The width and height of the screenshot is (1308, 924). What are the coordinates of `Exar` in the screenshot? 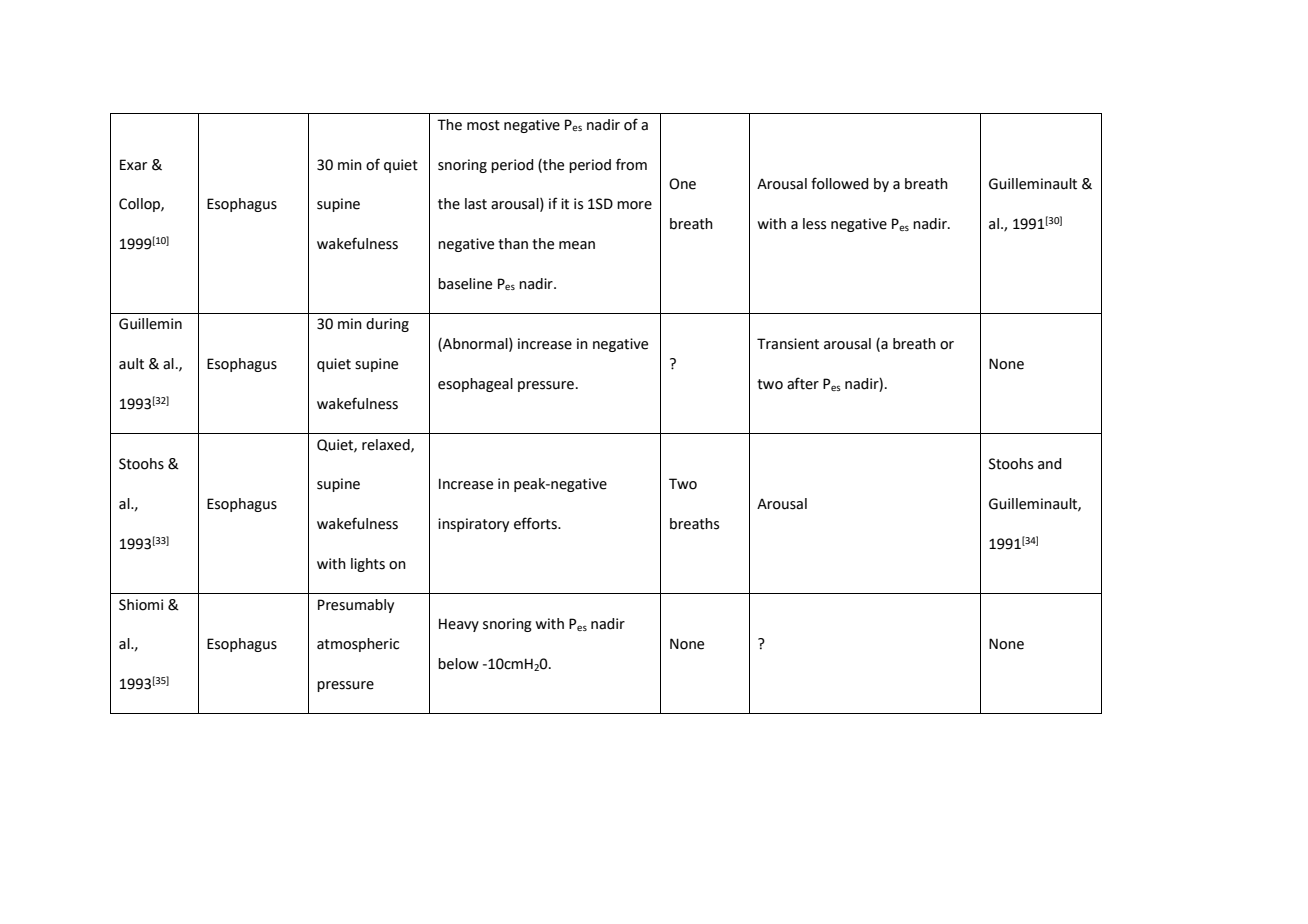 It's located at (133, 165).
